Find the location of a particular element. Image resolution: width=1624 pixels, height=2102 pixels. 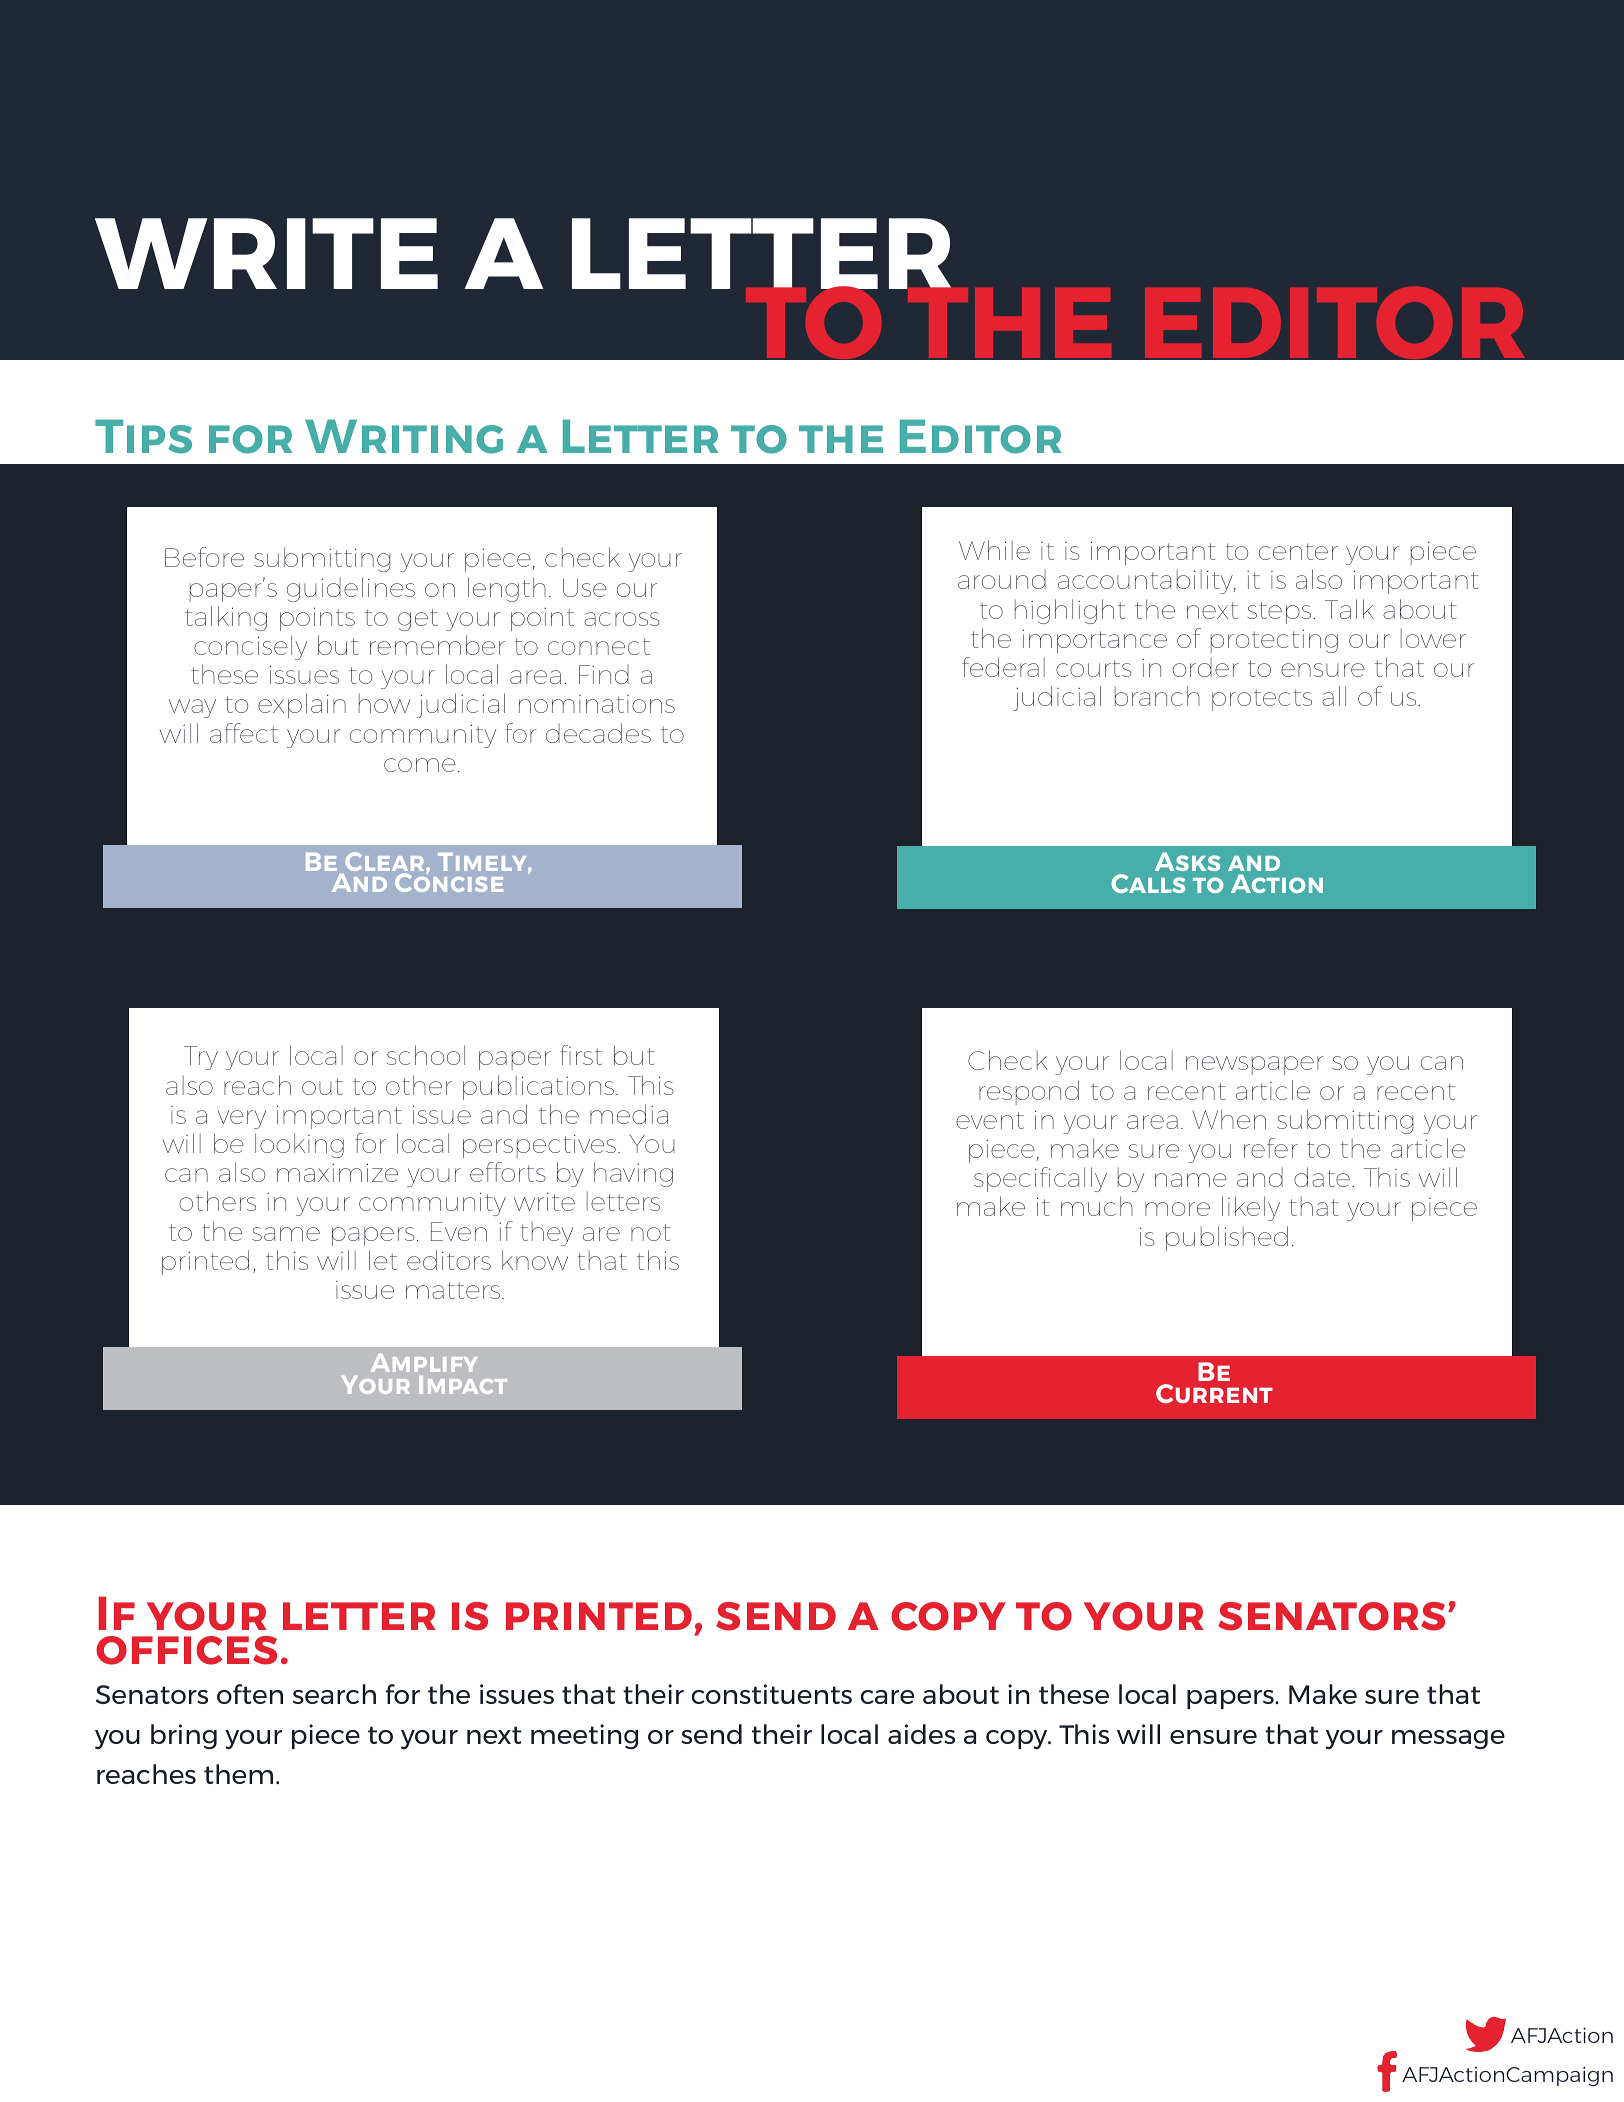

media is located at coordinates (629, 1114).
